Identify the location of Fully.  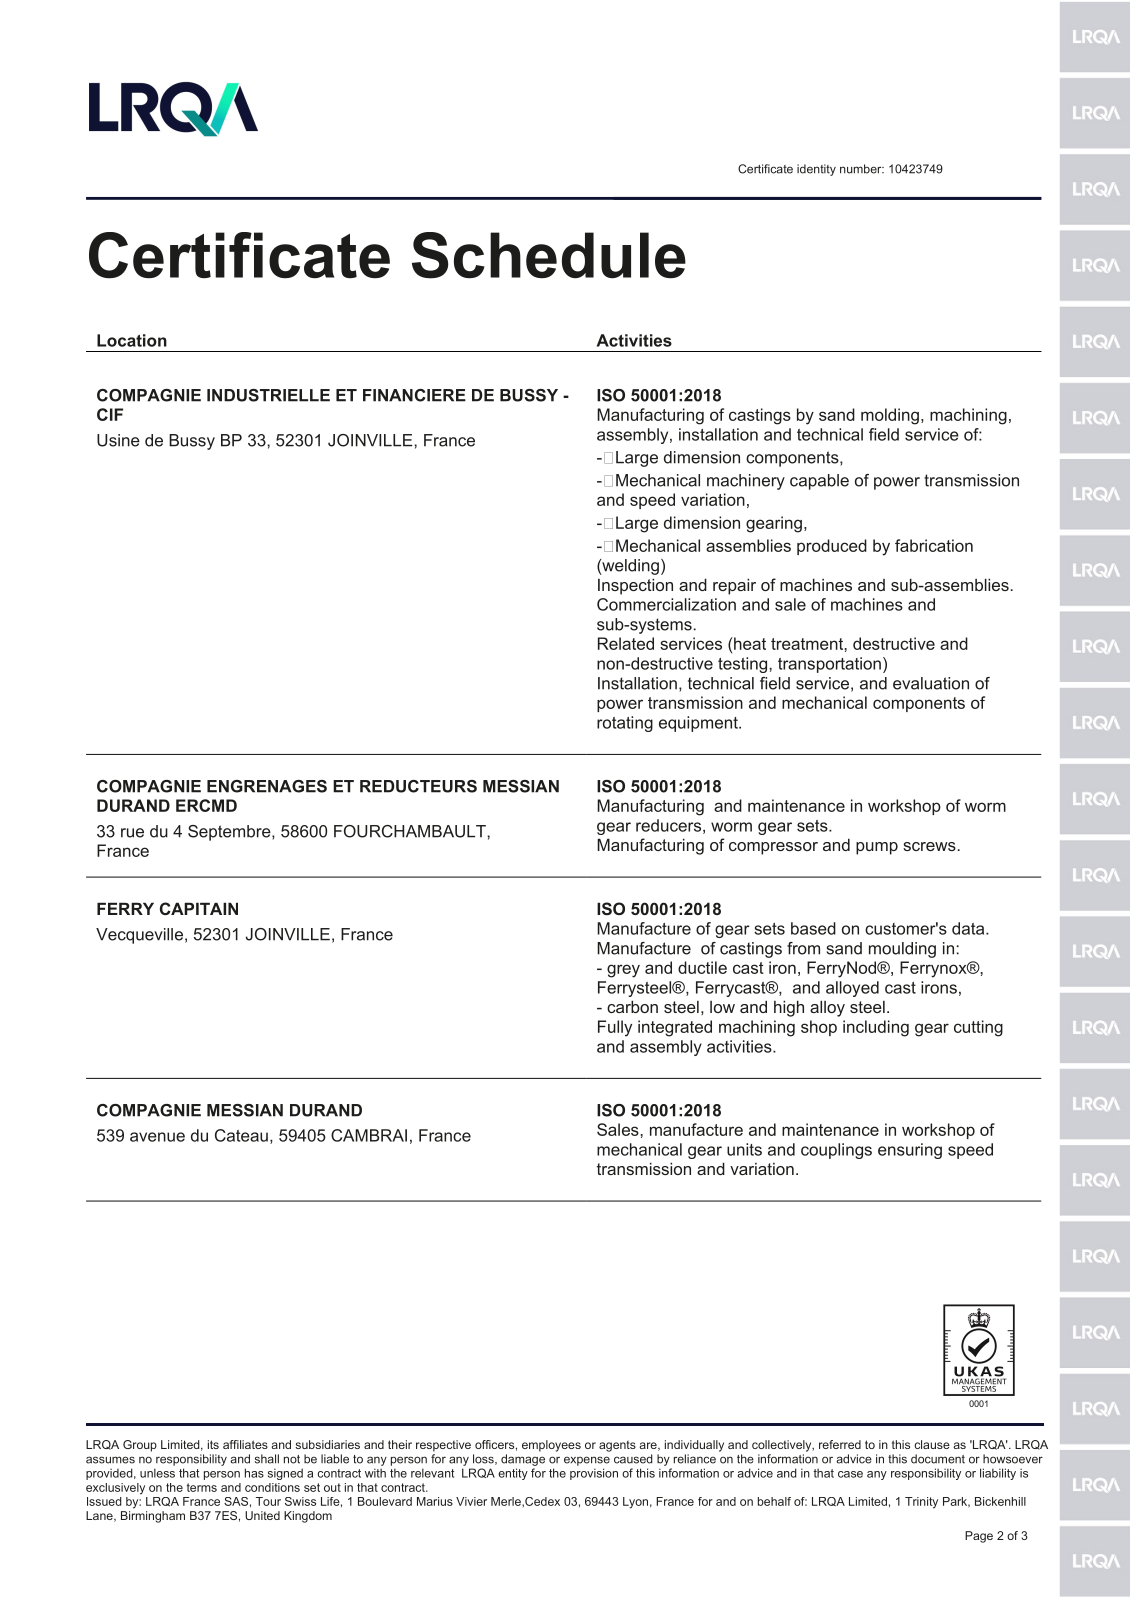
(615, 1028).
